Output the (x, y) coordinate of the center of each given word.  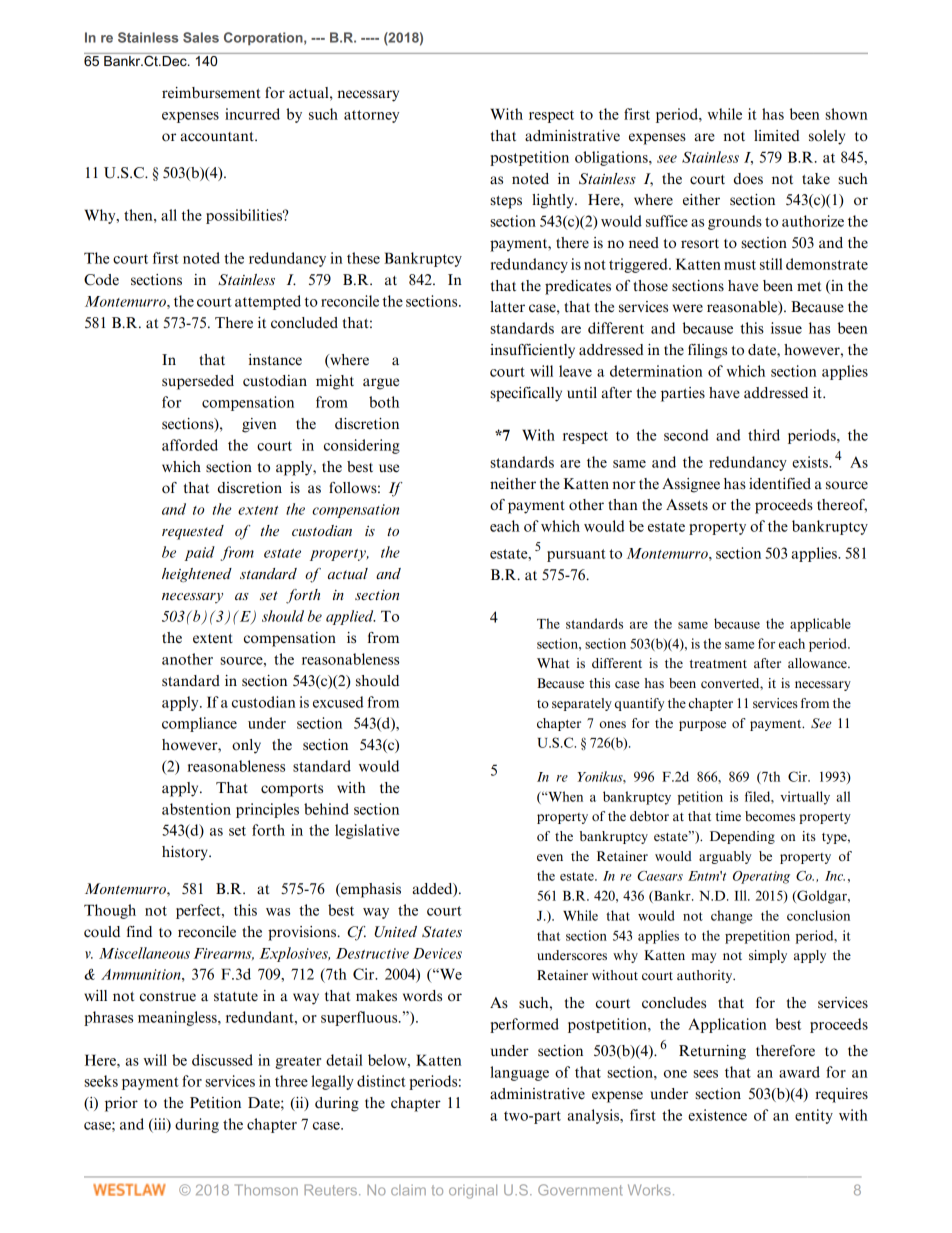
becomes (770, 816)
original (473, 1191)
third (764, 435)
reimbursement (211, 93)
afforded (190, 445)
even (550, 857)
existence (717, 1115)
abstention (196, 809)
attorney (371, 116)
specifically (526, 394)
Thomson (266, 1190)
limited (777, 135)
